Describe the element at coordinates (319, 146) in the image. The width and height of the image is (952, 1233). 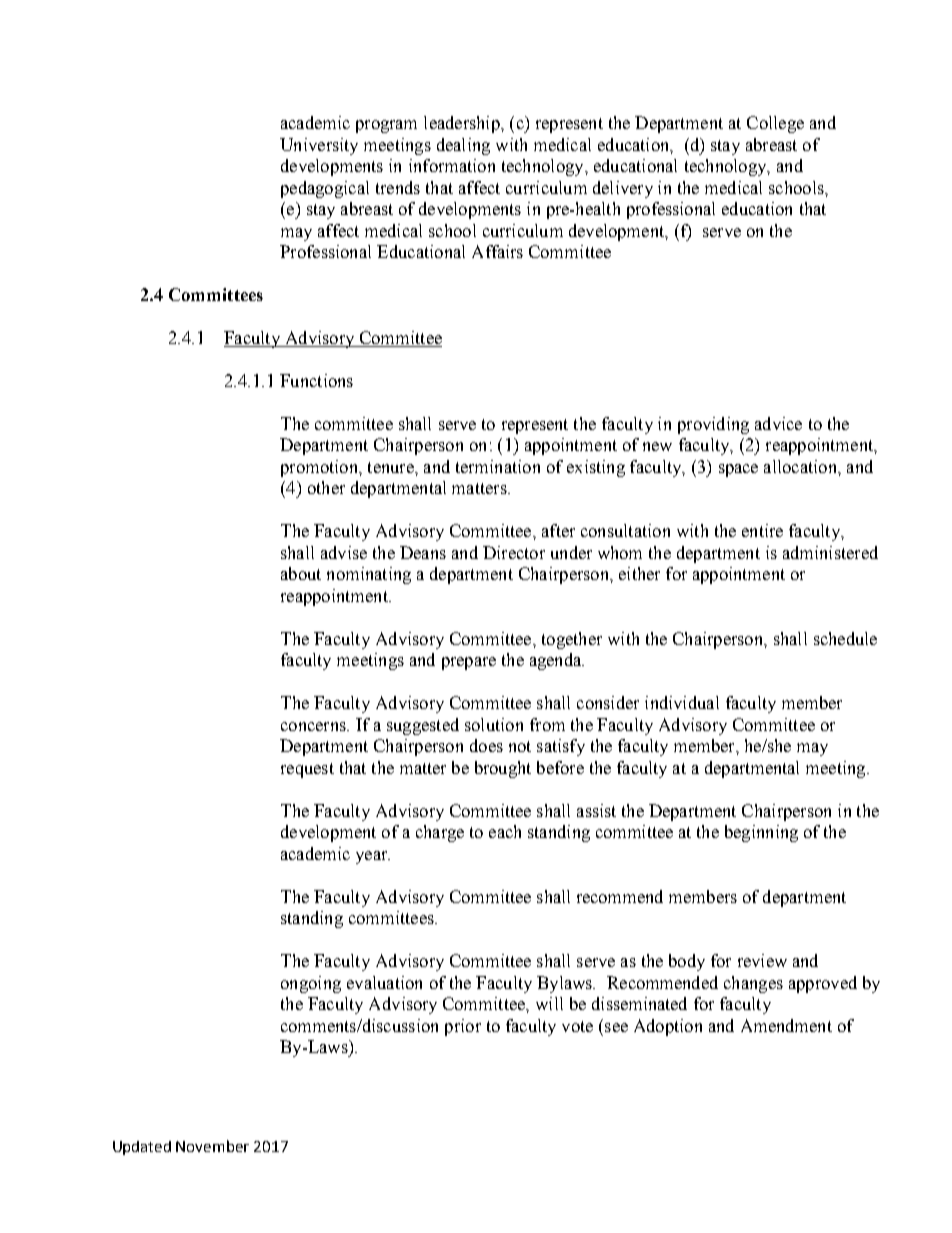
I see `University` at that location.
